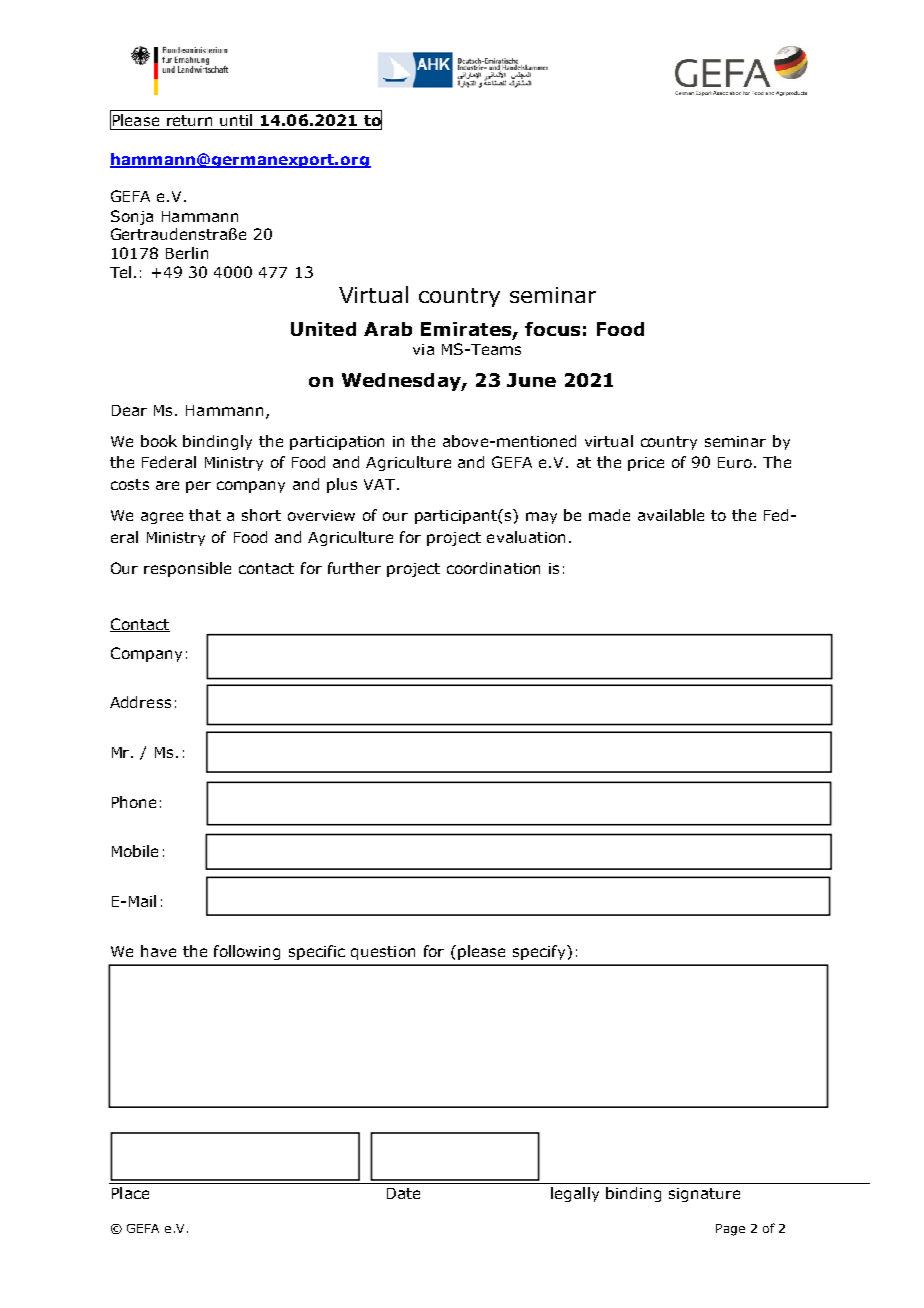  I want to click on per, so click(198, 487).
